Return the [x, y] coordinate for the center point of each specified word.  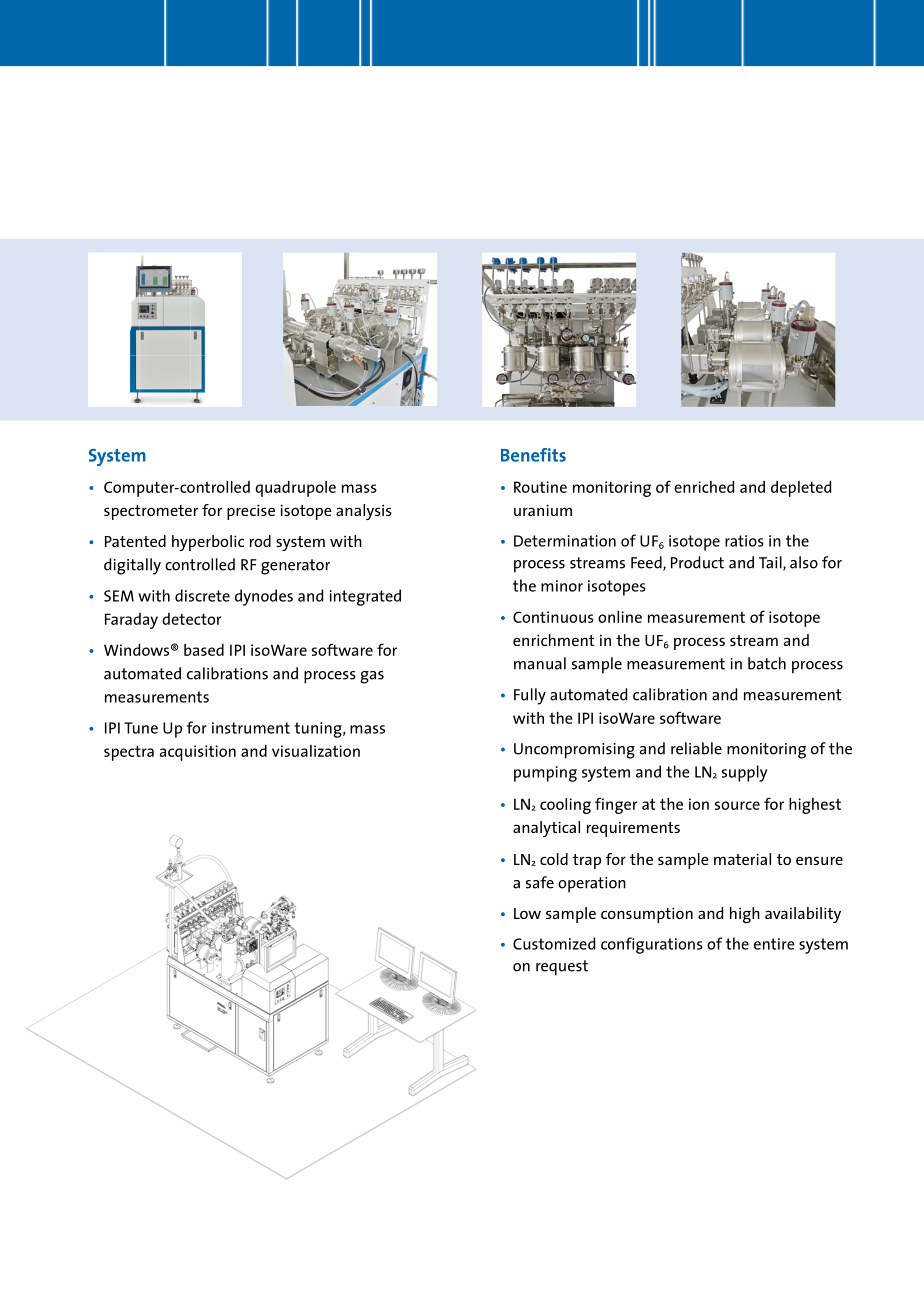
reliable [696, 748]
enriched [704, 487]
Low [527, 913]
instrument [251, 728]
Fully [530, 696]
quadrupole [295, 489]
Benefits [533, 455]
